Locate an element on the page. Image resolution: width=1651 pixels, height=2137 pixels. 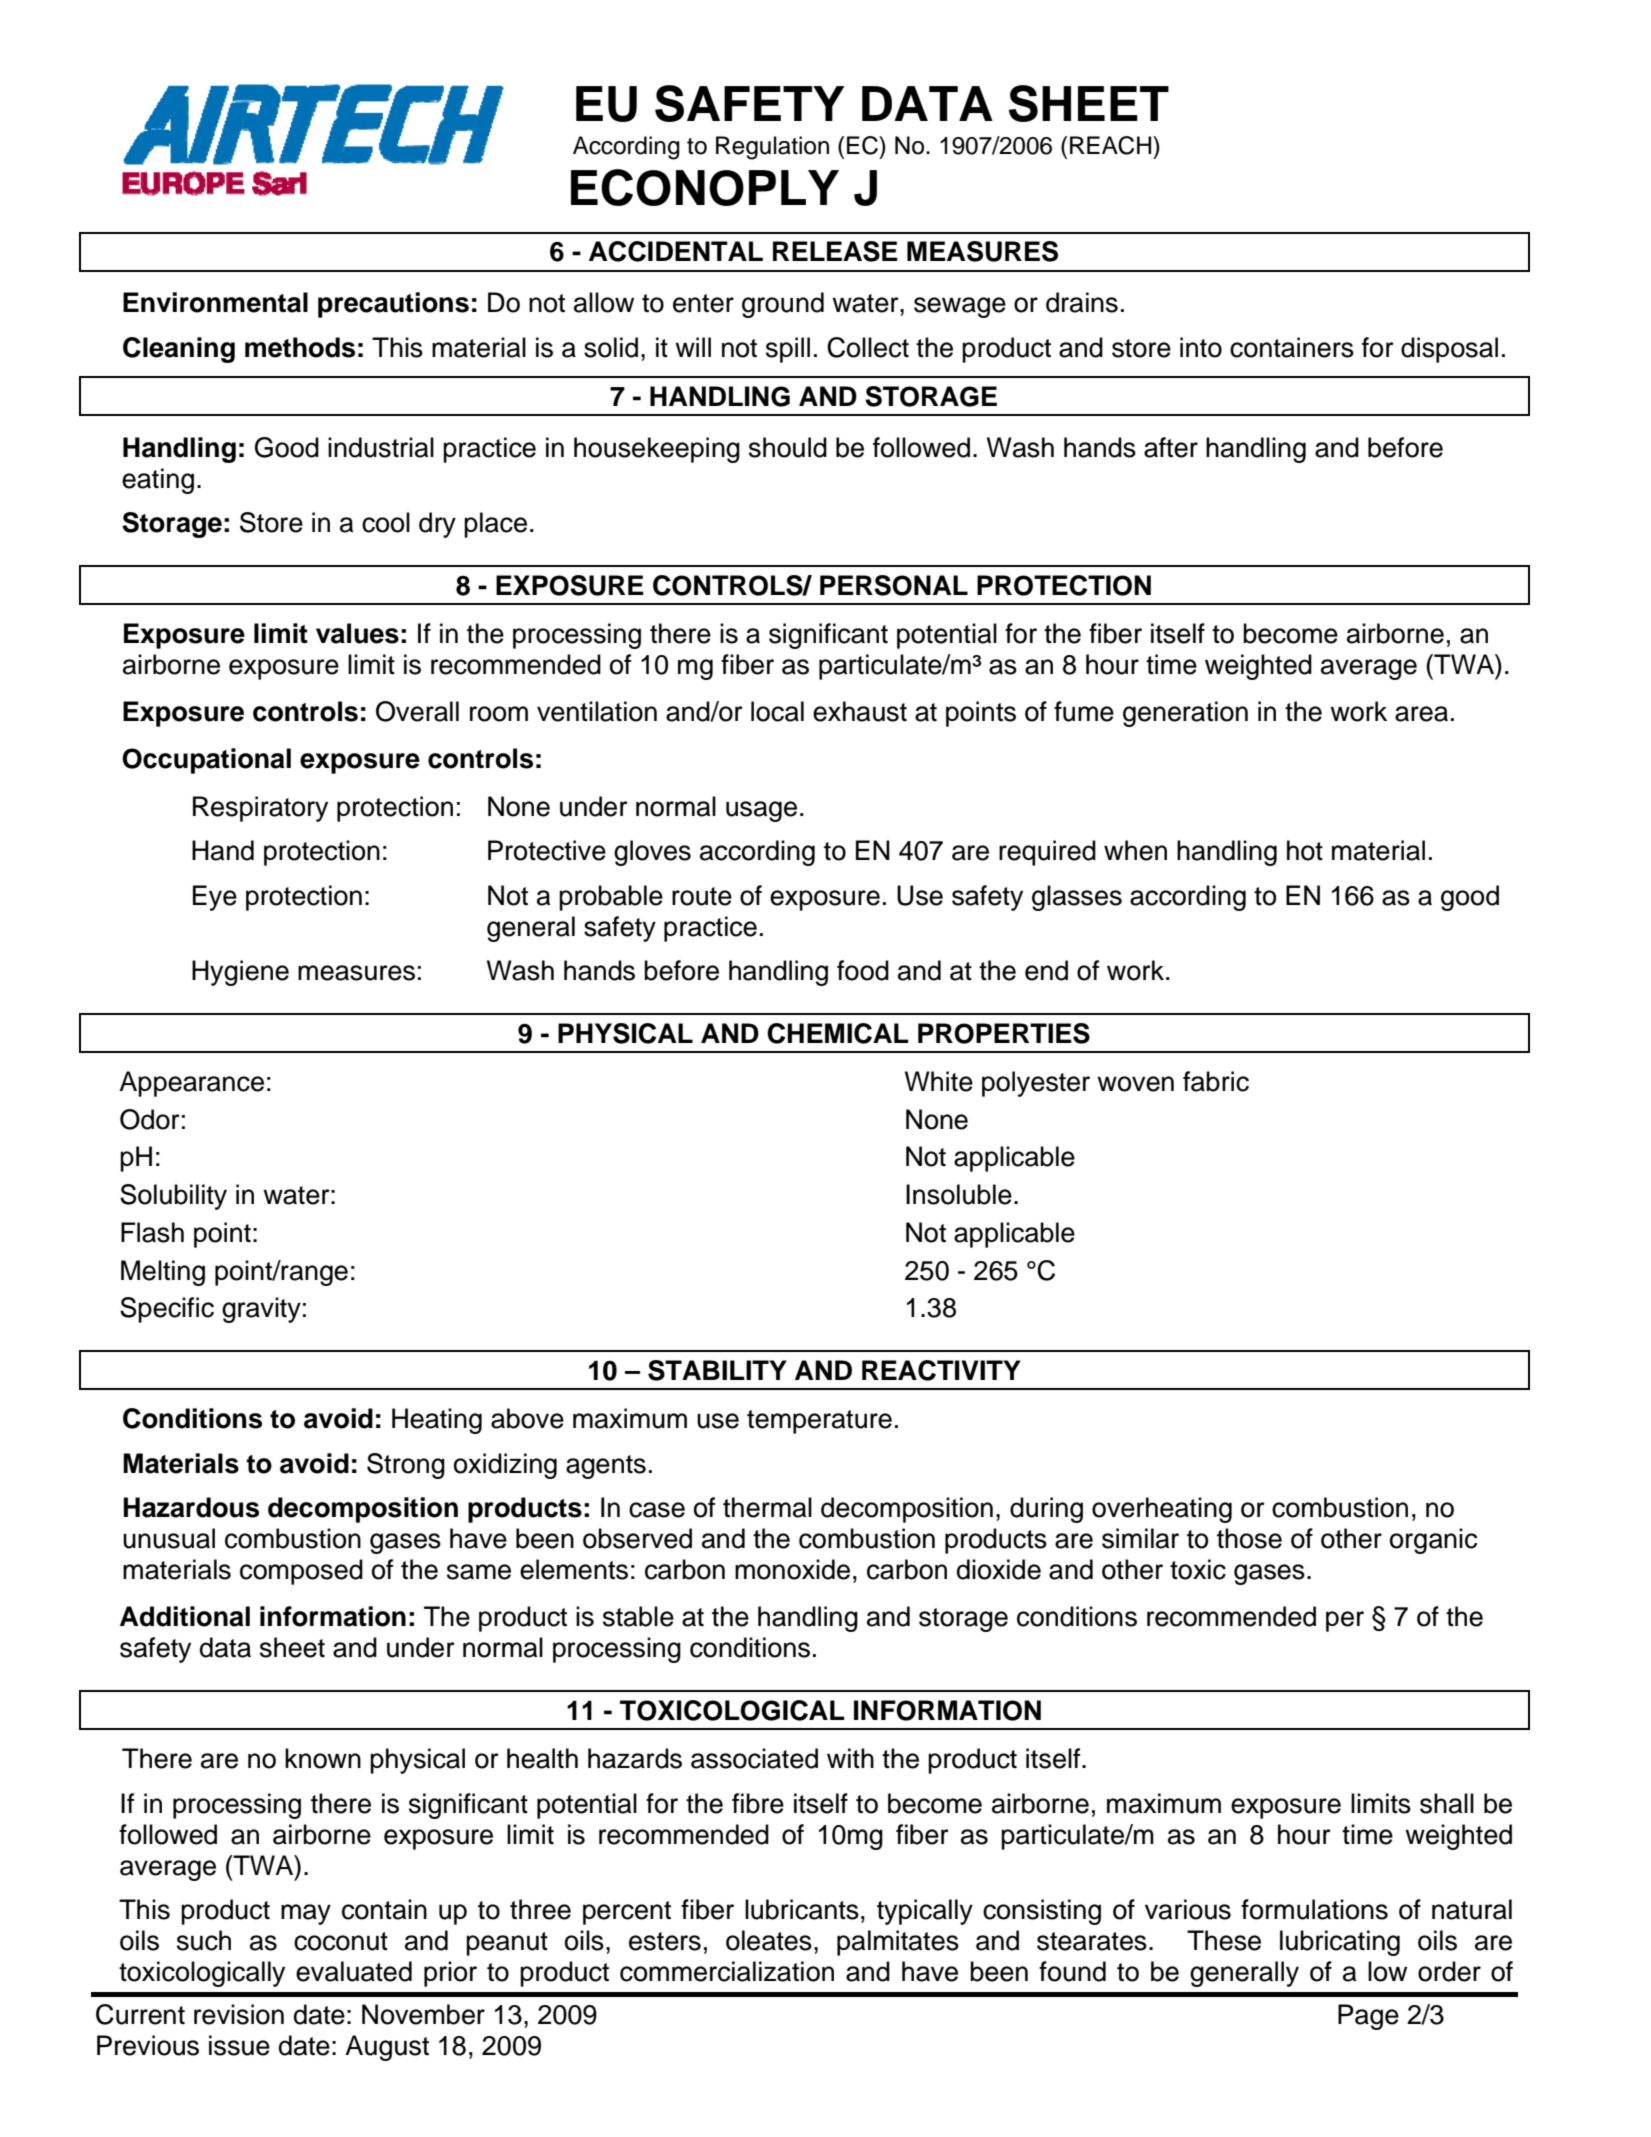
RELEASE is located at coordinates (835, 251).
